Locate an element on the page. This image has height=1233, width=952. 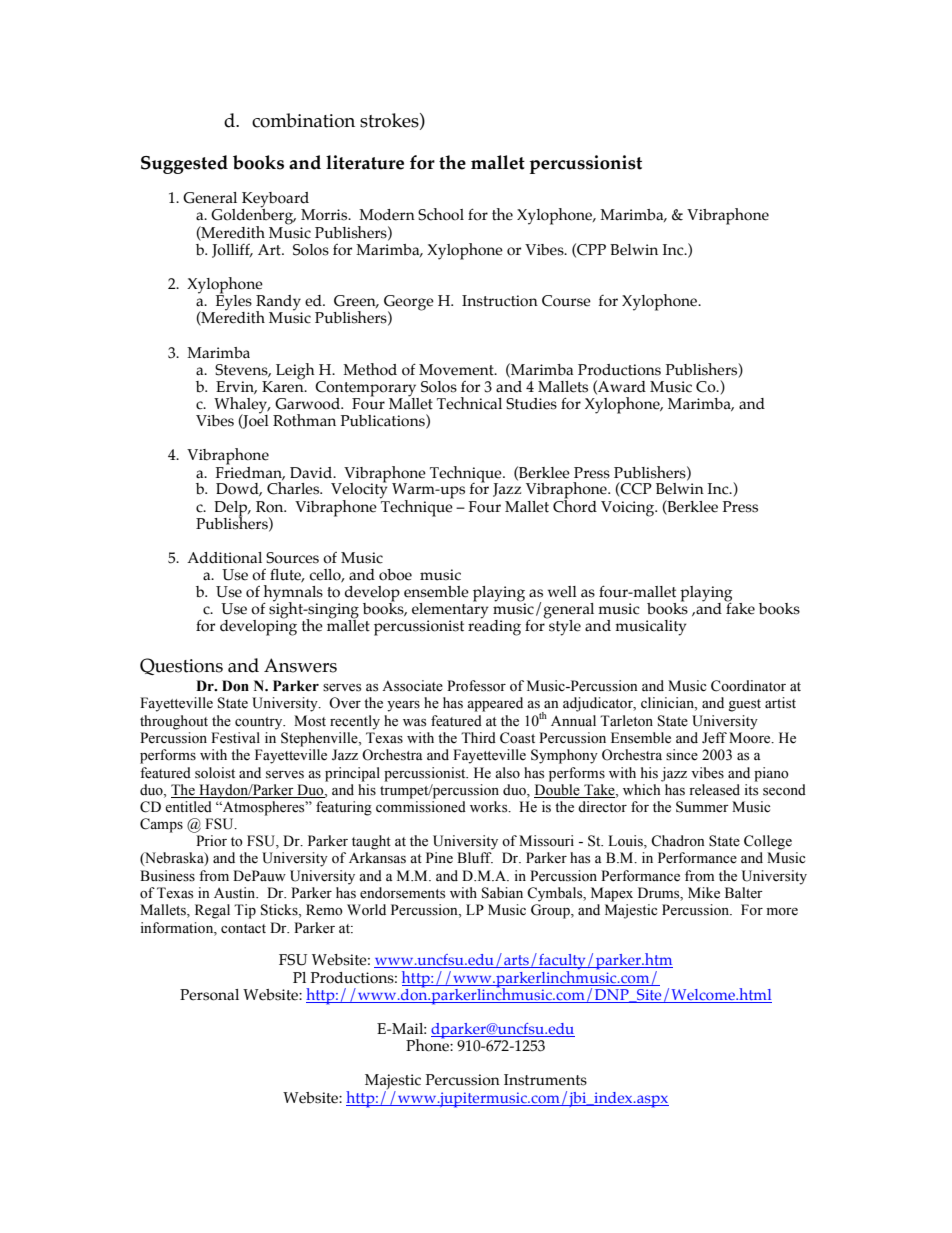
Suggested is located at coordinates (184, 164).
